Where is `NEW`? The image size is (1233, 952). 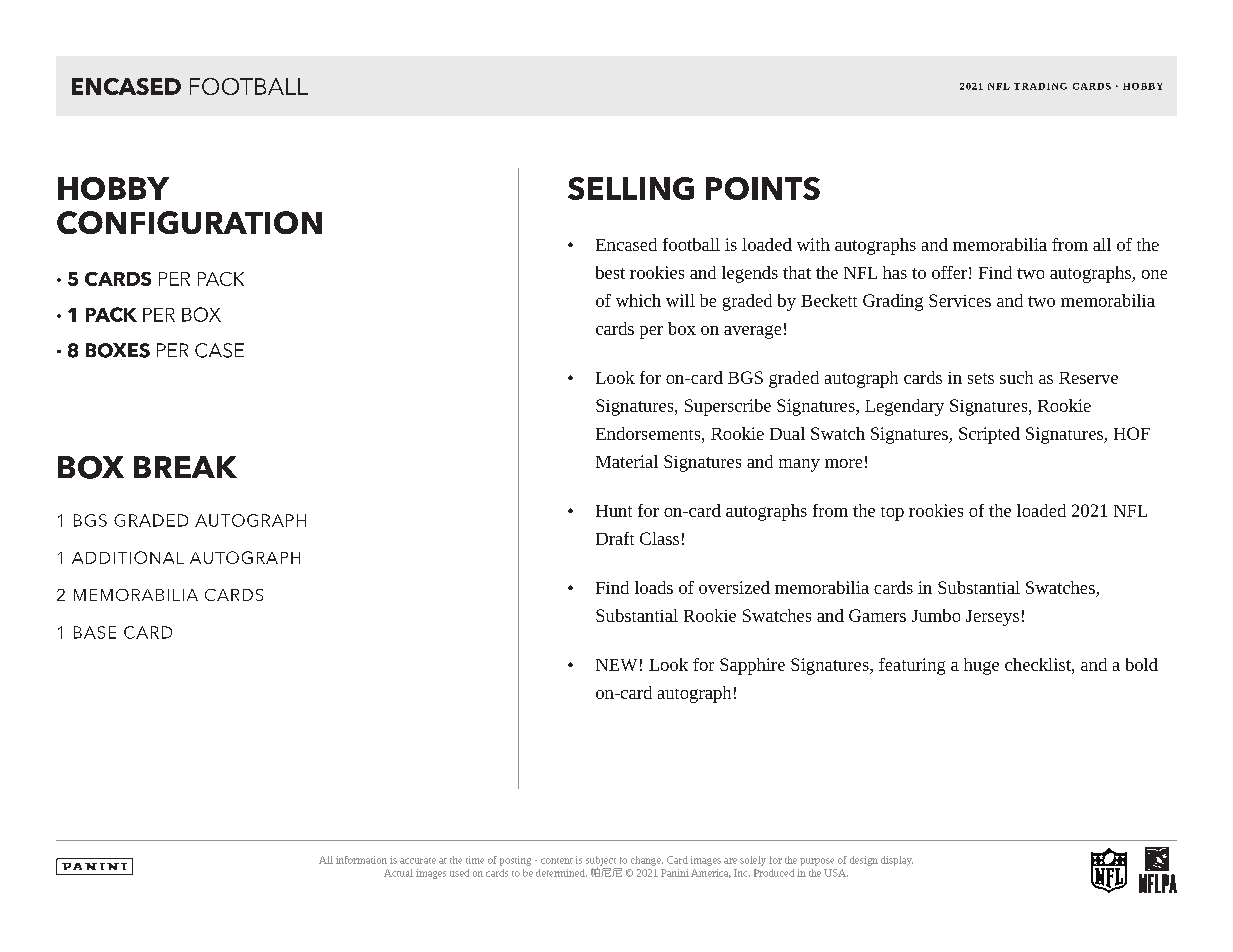
NEW is located at coordinates (616, 665).
